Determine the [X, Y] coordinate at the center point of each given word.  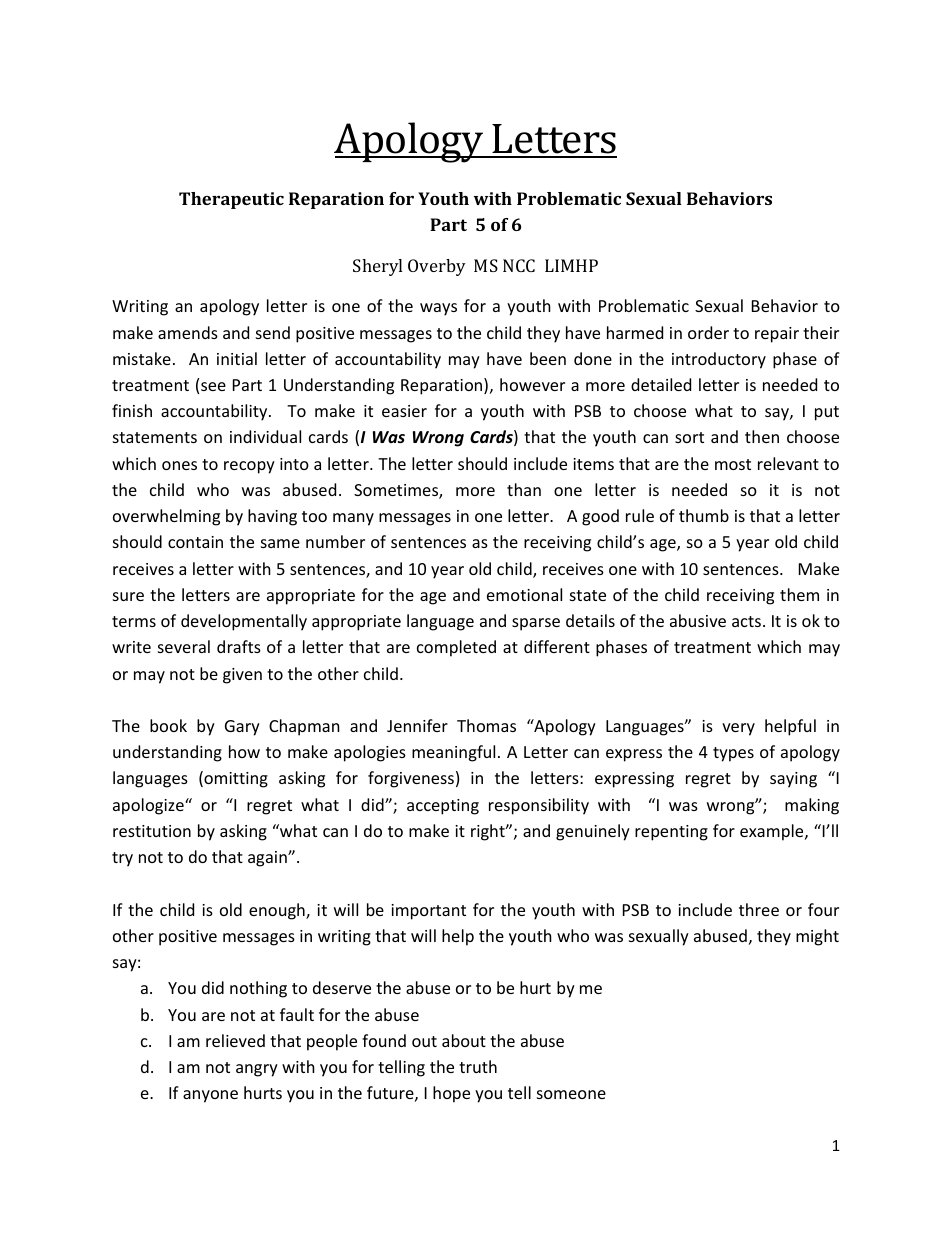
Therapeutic [231, 200]
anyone [210, 1096]
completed [456, 648]
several [184, 646]
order [708, 332]
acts [746, 621]
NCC [519, 265]
